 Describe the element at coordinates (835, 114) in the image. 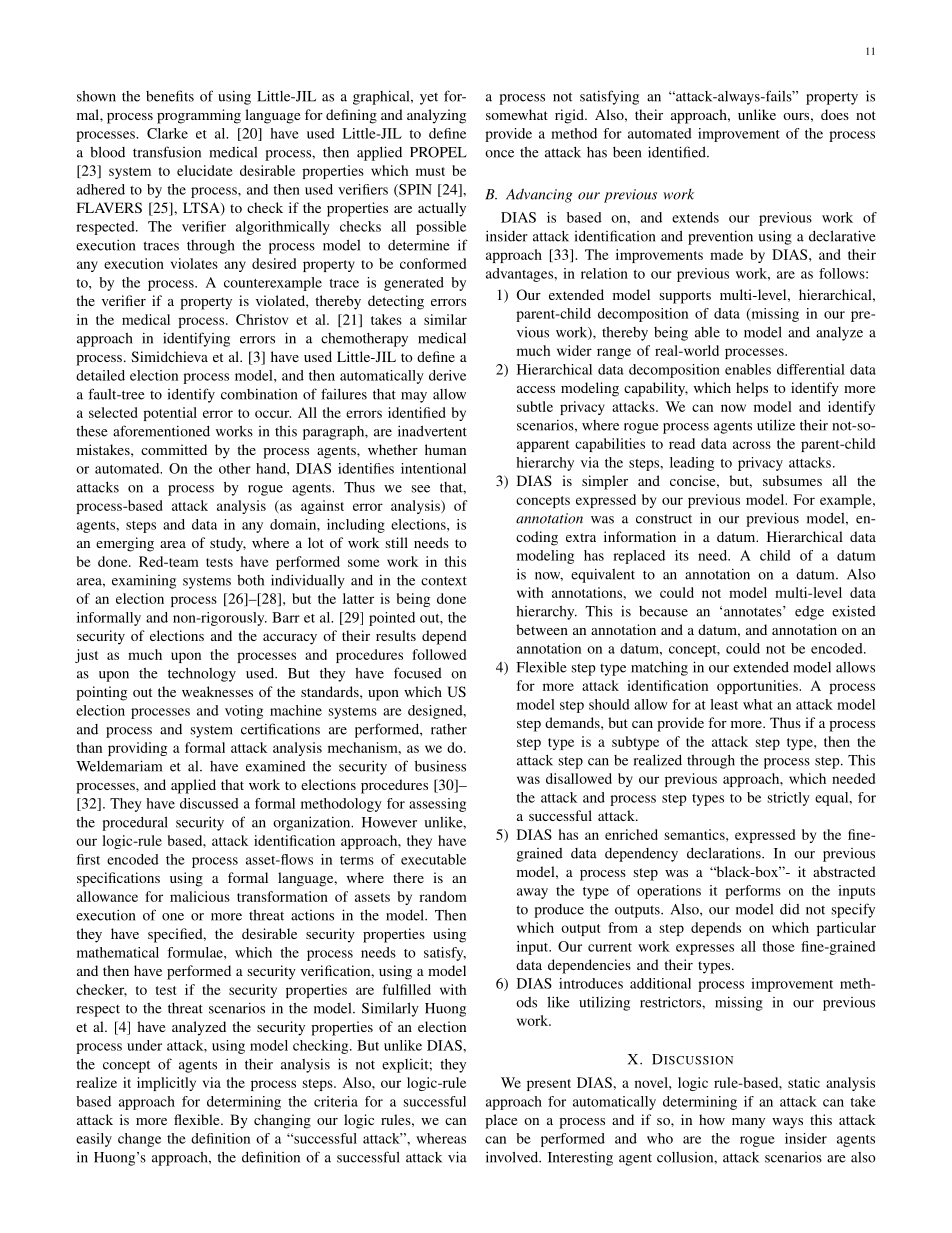

I see `does` at that location.
